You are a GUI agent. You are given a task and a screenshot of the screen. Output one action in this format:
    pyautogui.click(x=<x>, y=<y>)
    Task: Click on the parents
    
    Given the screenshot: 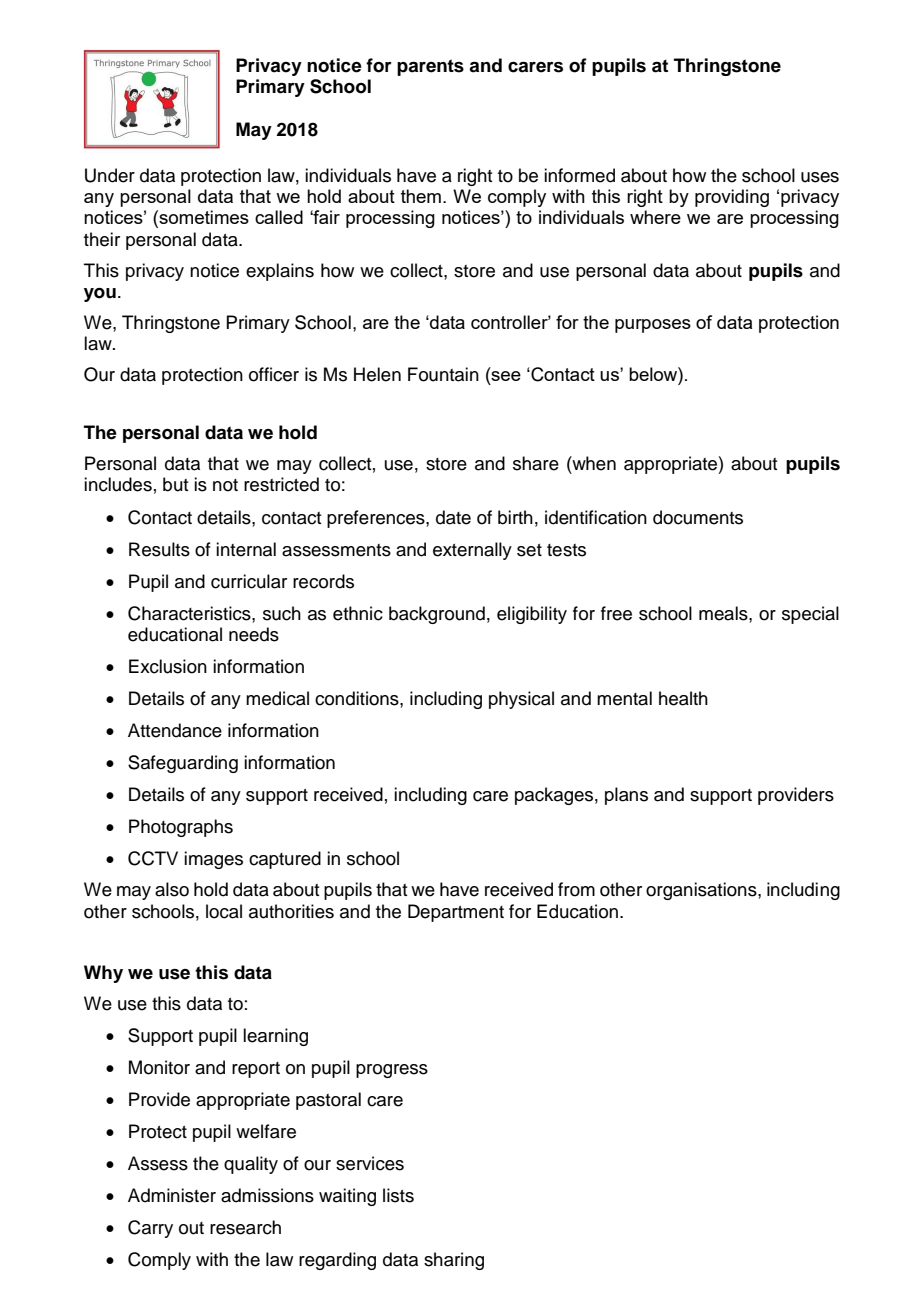 What is the action you would take?
    pyautogui.click(x=430, y=67)
